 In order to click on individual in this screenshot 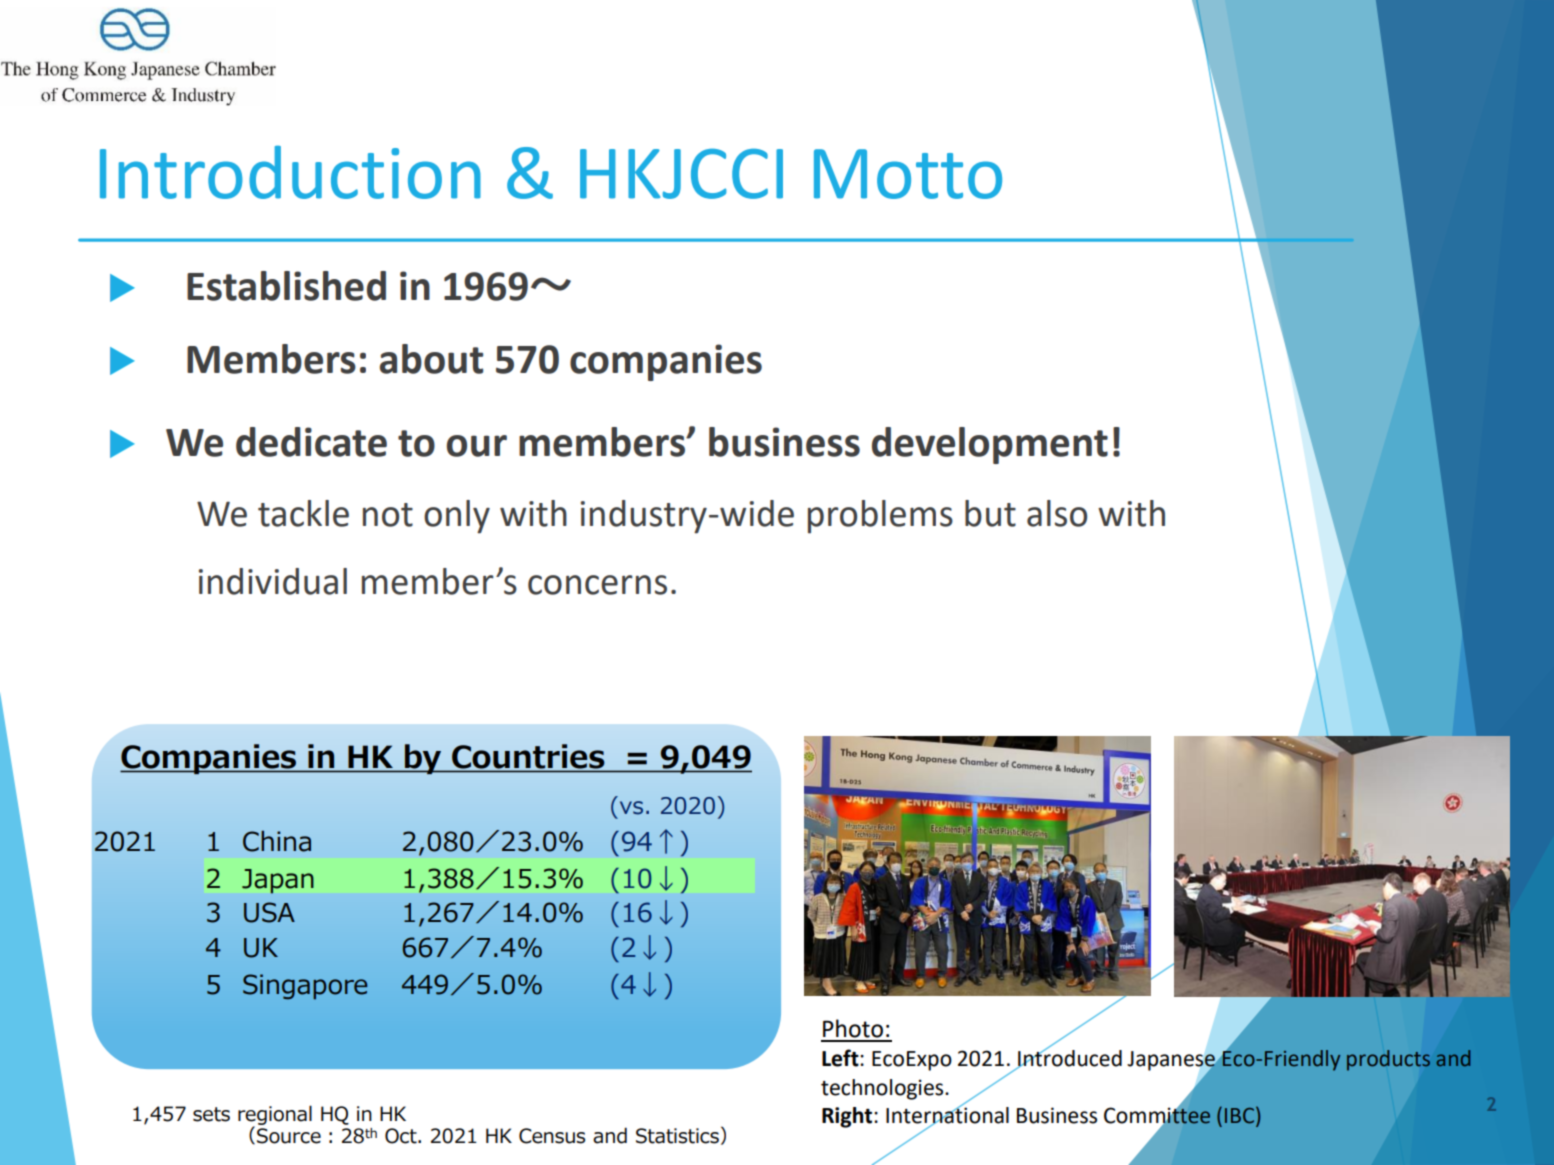, I will do `click(273, 581)`.
